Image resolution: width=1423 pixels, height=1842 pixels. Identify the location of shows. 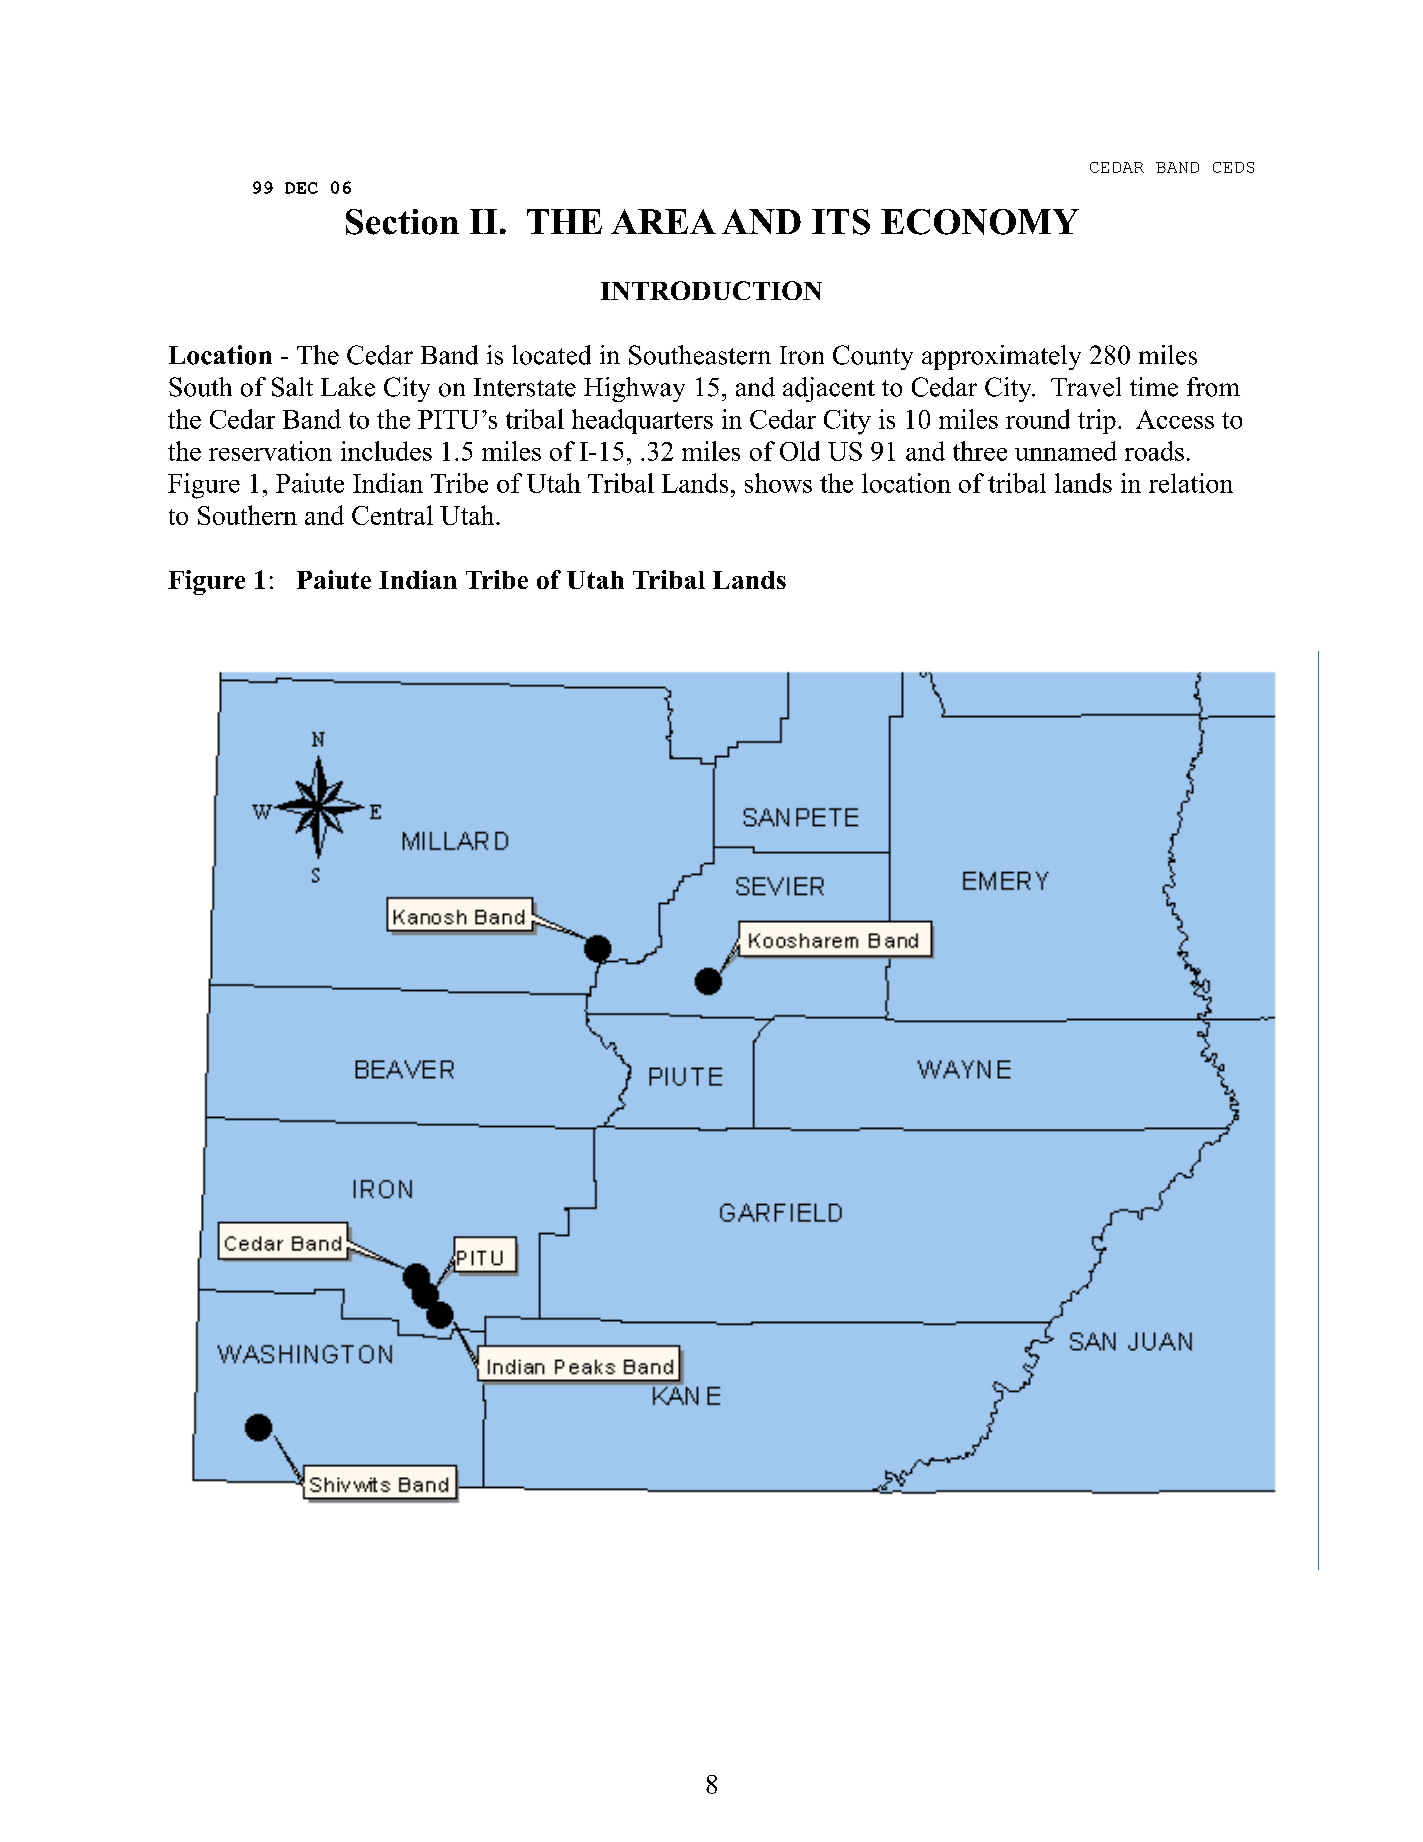
(778, 483).
